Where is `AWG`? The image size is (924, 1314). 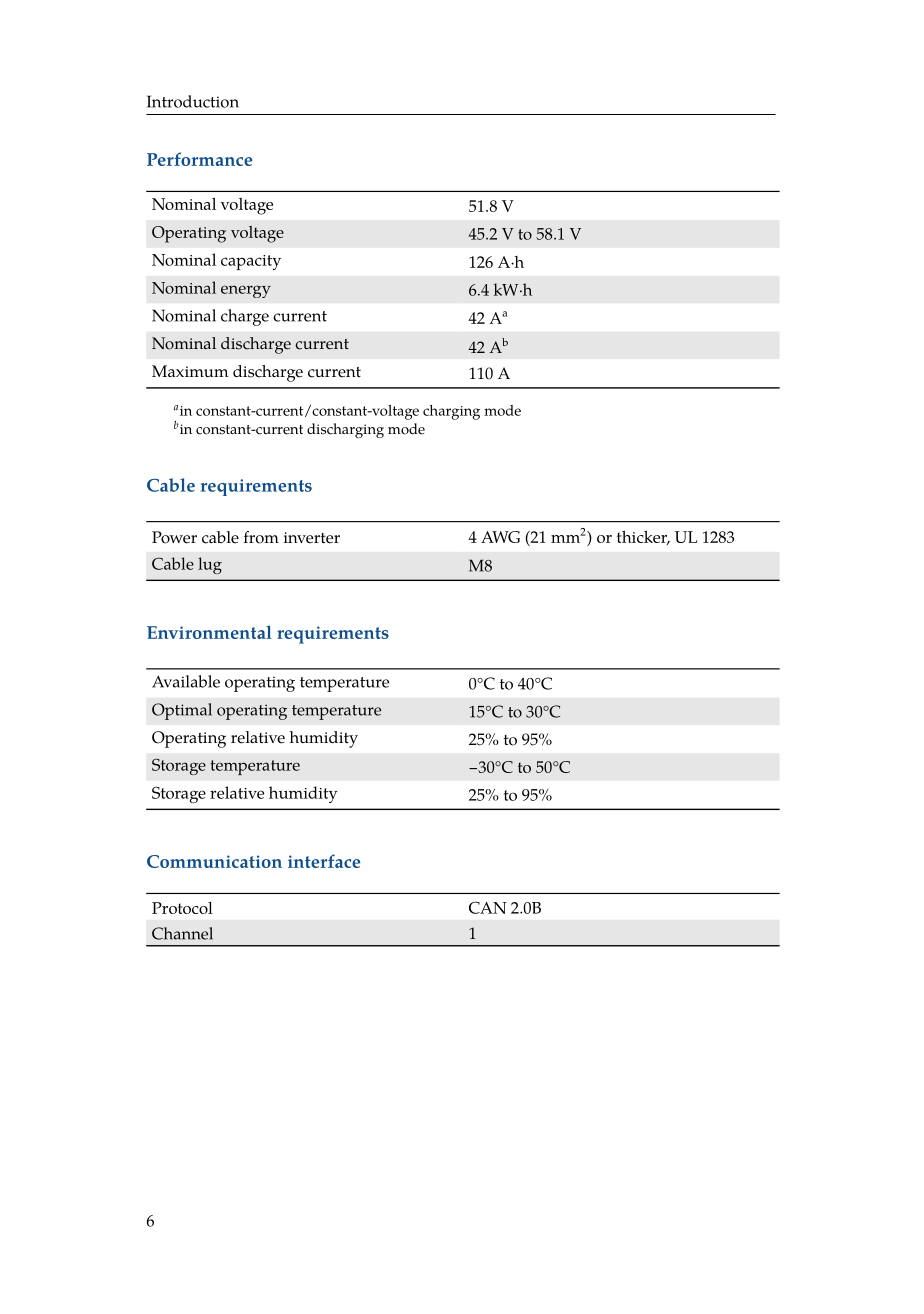
AWG is located at coordinates (500, 537).
